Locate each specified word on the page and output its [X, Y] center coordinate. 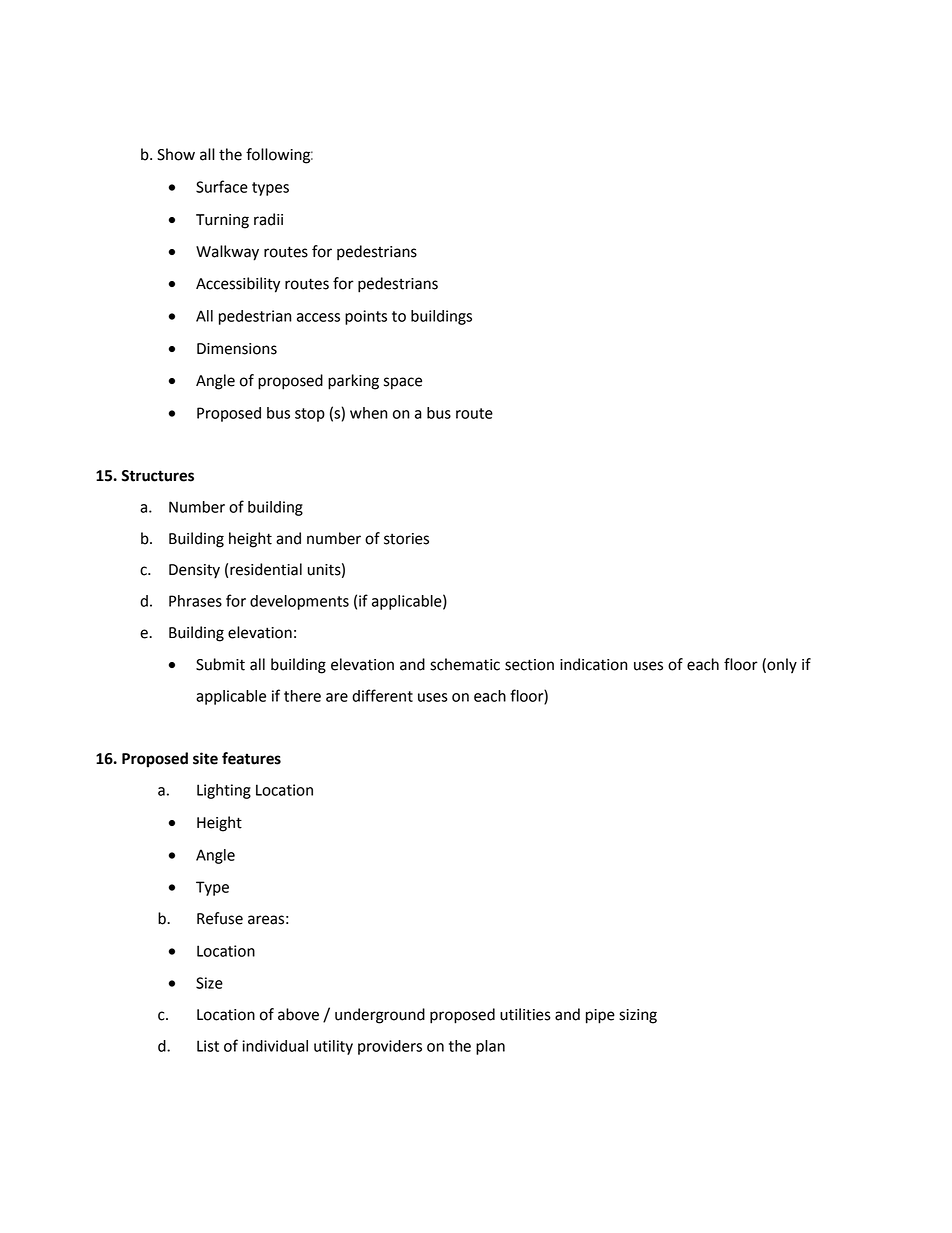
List [208, 1046]
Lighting [224, 791]
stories [406, 539]
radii [268, 219]
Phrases [195, 601]
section [529, 665]
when [369, 413]
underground [380, 1016]
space [403, 383]
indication [593, 664]
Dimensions [237, 349]
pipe [600, 1016]
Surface [222, 186]
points [366, 317]
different [382, 695]
